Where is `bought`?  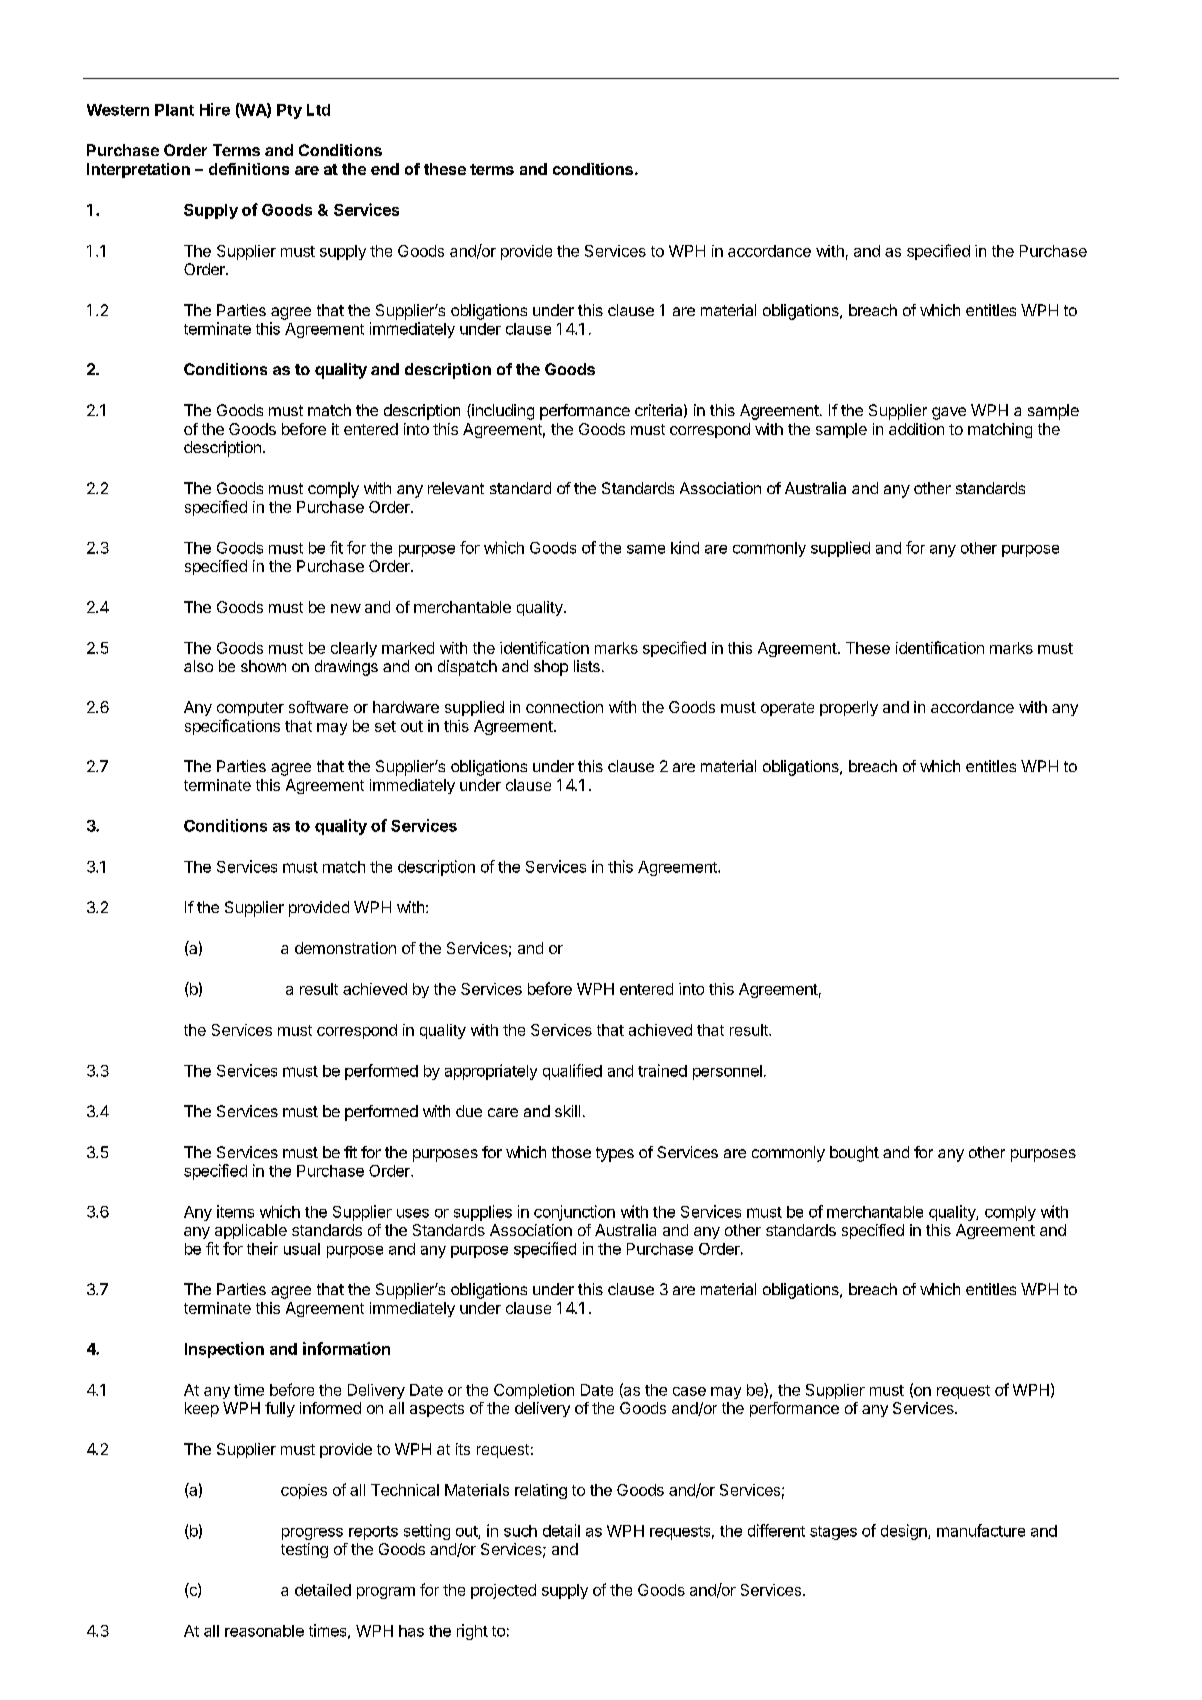 bought is located at coordinates (854, 1154).
